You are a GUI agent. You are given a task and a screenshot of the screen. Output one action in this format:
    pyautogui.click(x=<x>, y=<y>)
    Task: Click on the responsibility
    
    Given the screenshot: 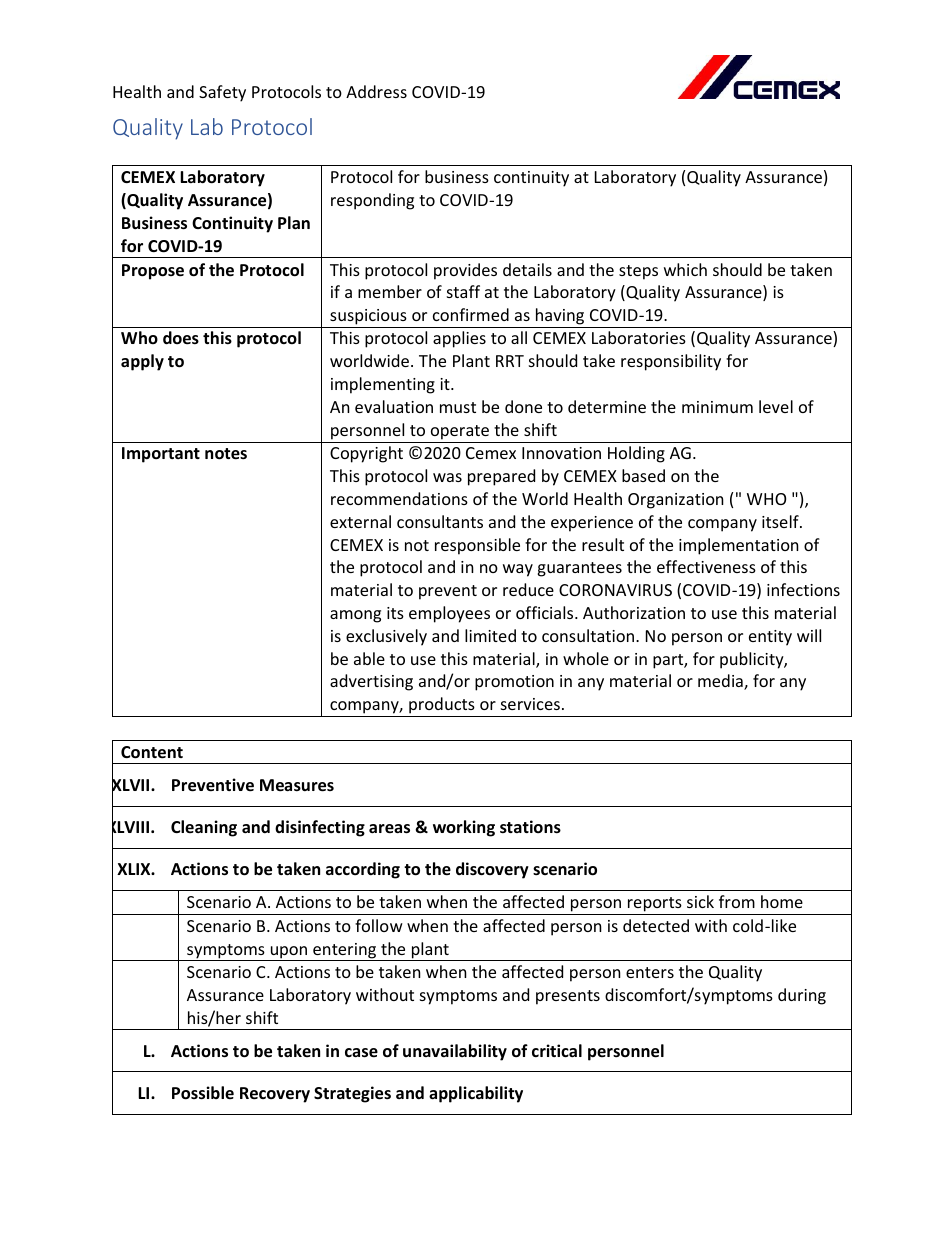 What is the action you would take?
    pyautogui.click(x=671, y=362)
